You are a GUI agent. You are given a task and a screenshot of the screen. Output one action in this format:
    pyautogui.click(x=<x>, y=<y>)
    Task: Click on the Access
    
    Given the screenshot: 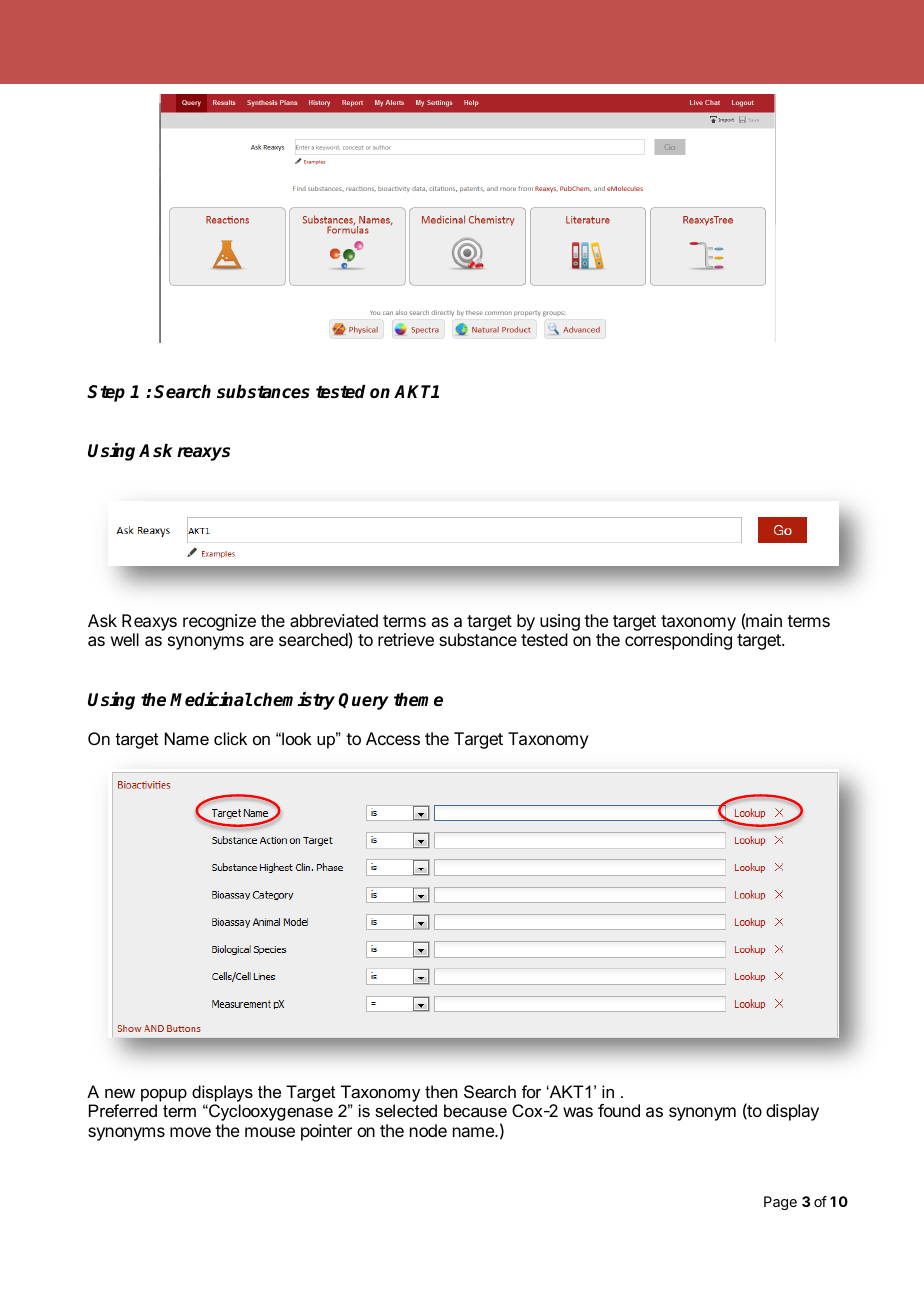 What is the action you would take?
    pyautogui.click(x=393, y=738)
